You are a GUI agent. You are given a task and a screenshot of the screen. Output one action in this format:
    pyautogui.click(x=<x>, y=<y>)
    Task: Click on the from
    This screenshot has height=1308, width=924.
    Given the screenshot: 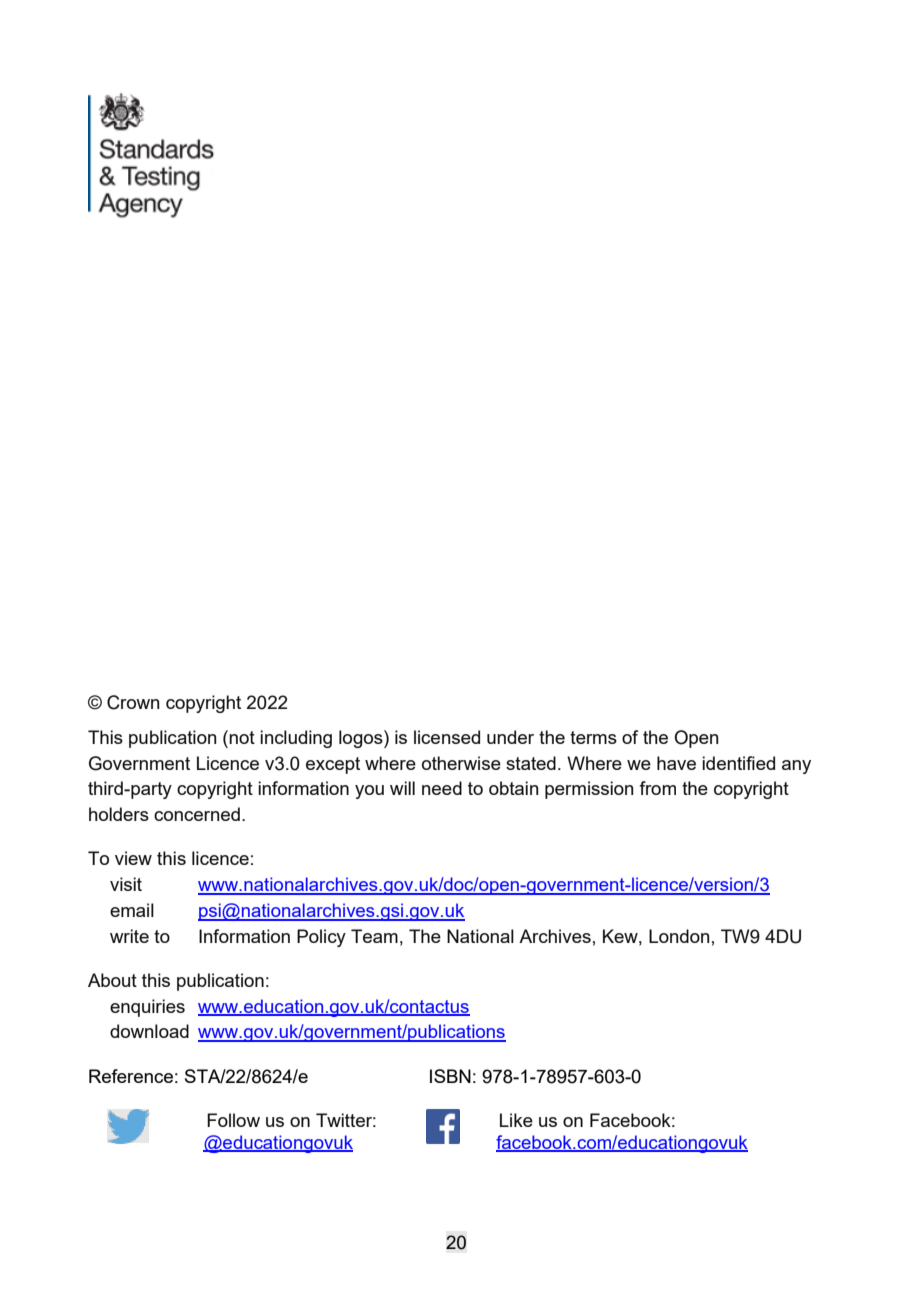 What is the action you would take?
    pyautogui.click(x=657, y=788)
